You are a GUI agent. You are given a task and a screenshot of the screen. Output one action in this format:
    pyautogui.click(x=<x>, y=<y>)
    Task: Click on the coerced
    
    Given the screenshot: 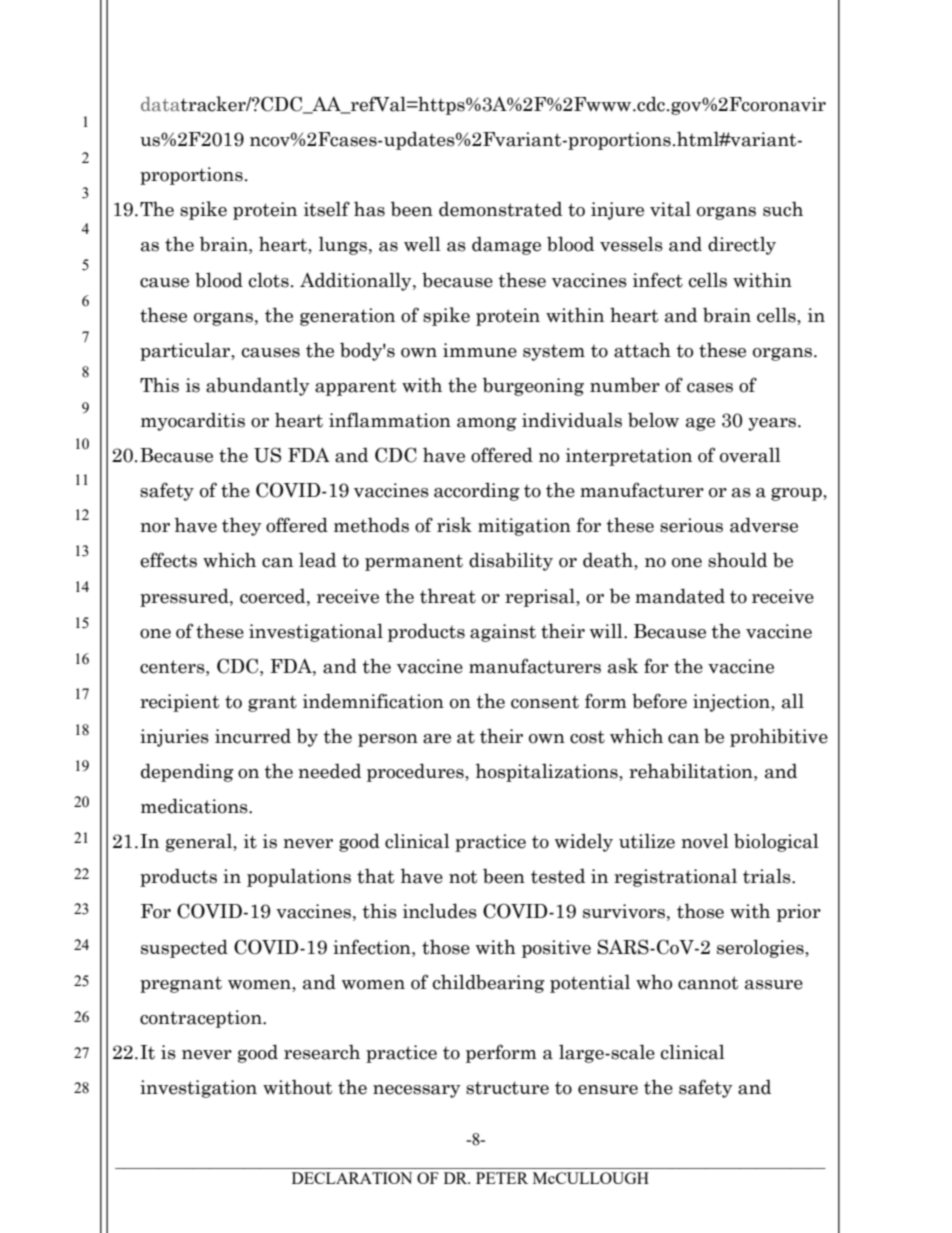 What is the action you would take?
    pyautogui.click(x=274, y=596)
